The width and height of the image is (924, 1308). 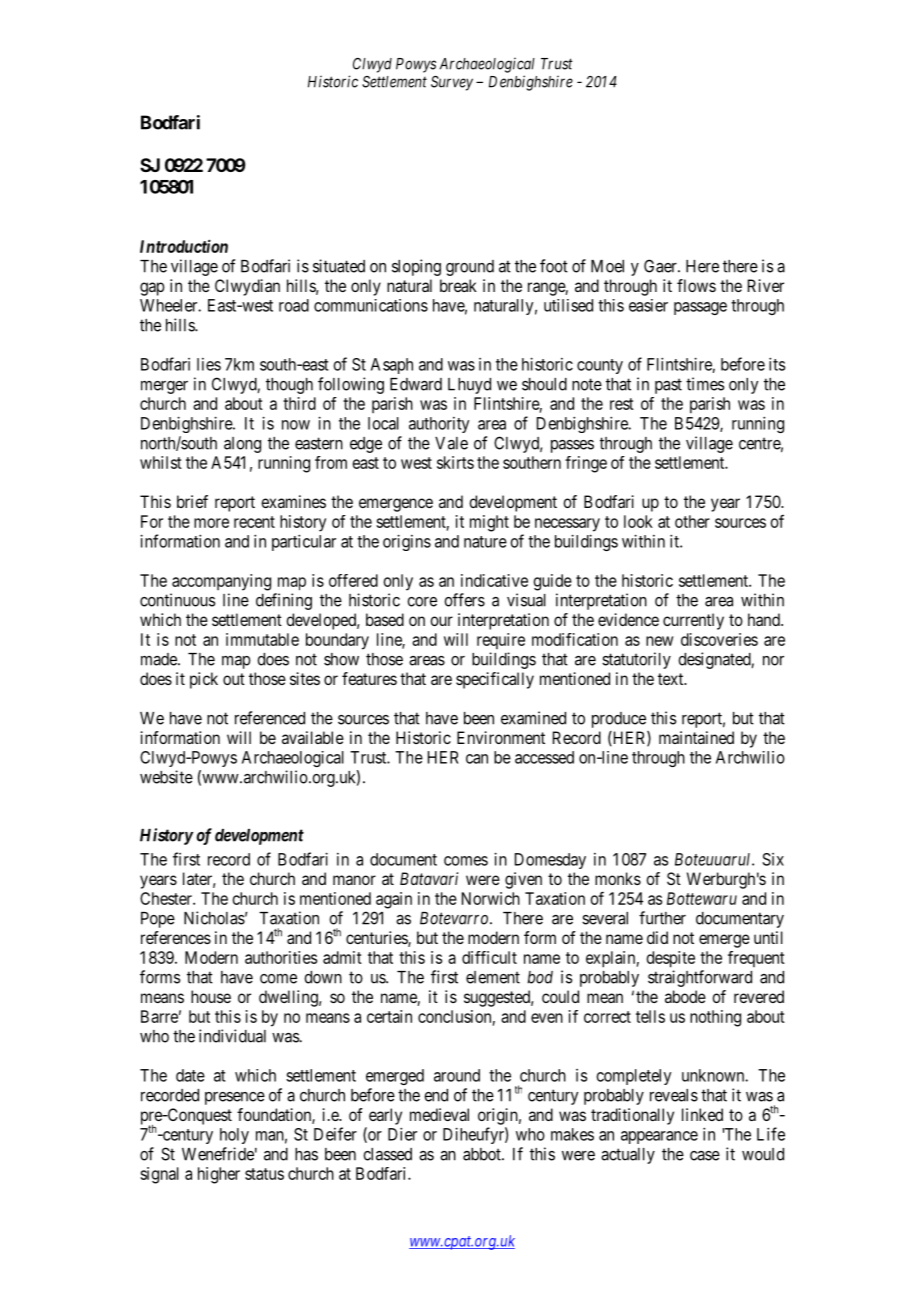 What do you see at coordinates (489, 523) in the image?
I see `might` at bounding box center [489, 523].
